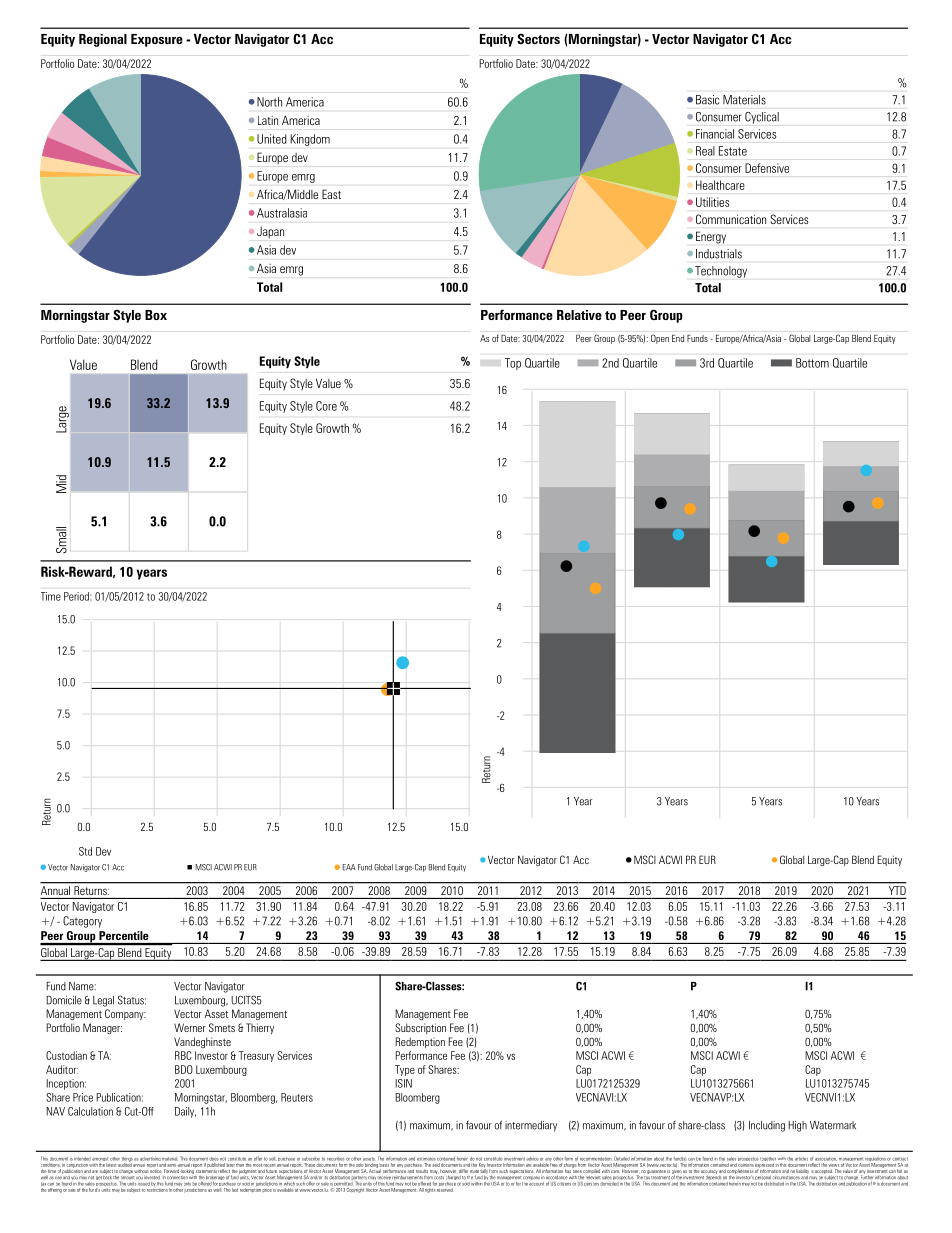 The width and height of the image is (952, 1233). I want to click on Subscription, so click(420, 1028).
